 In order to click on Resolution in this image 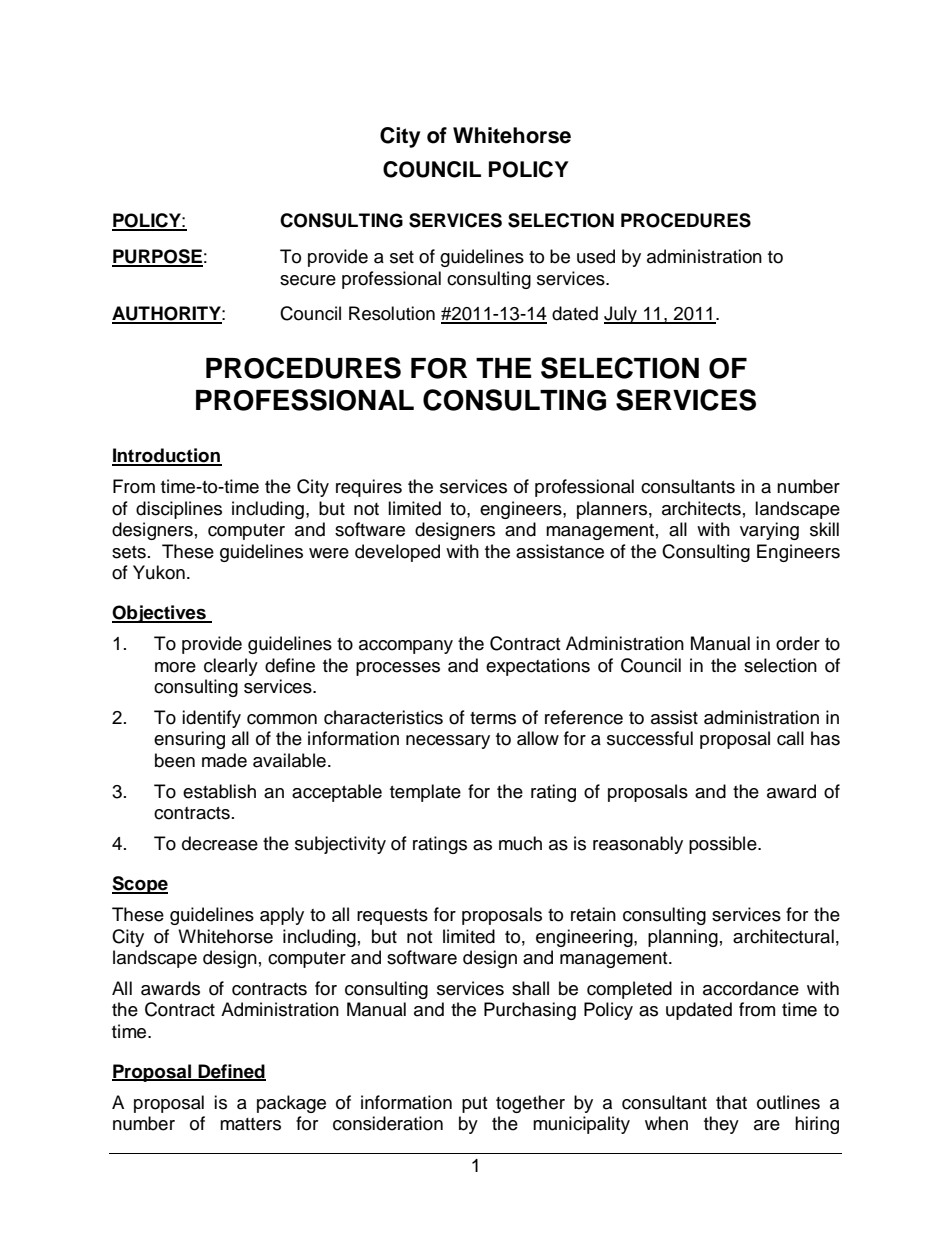, I will do `click(392, 313)`.
